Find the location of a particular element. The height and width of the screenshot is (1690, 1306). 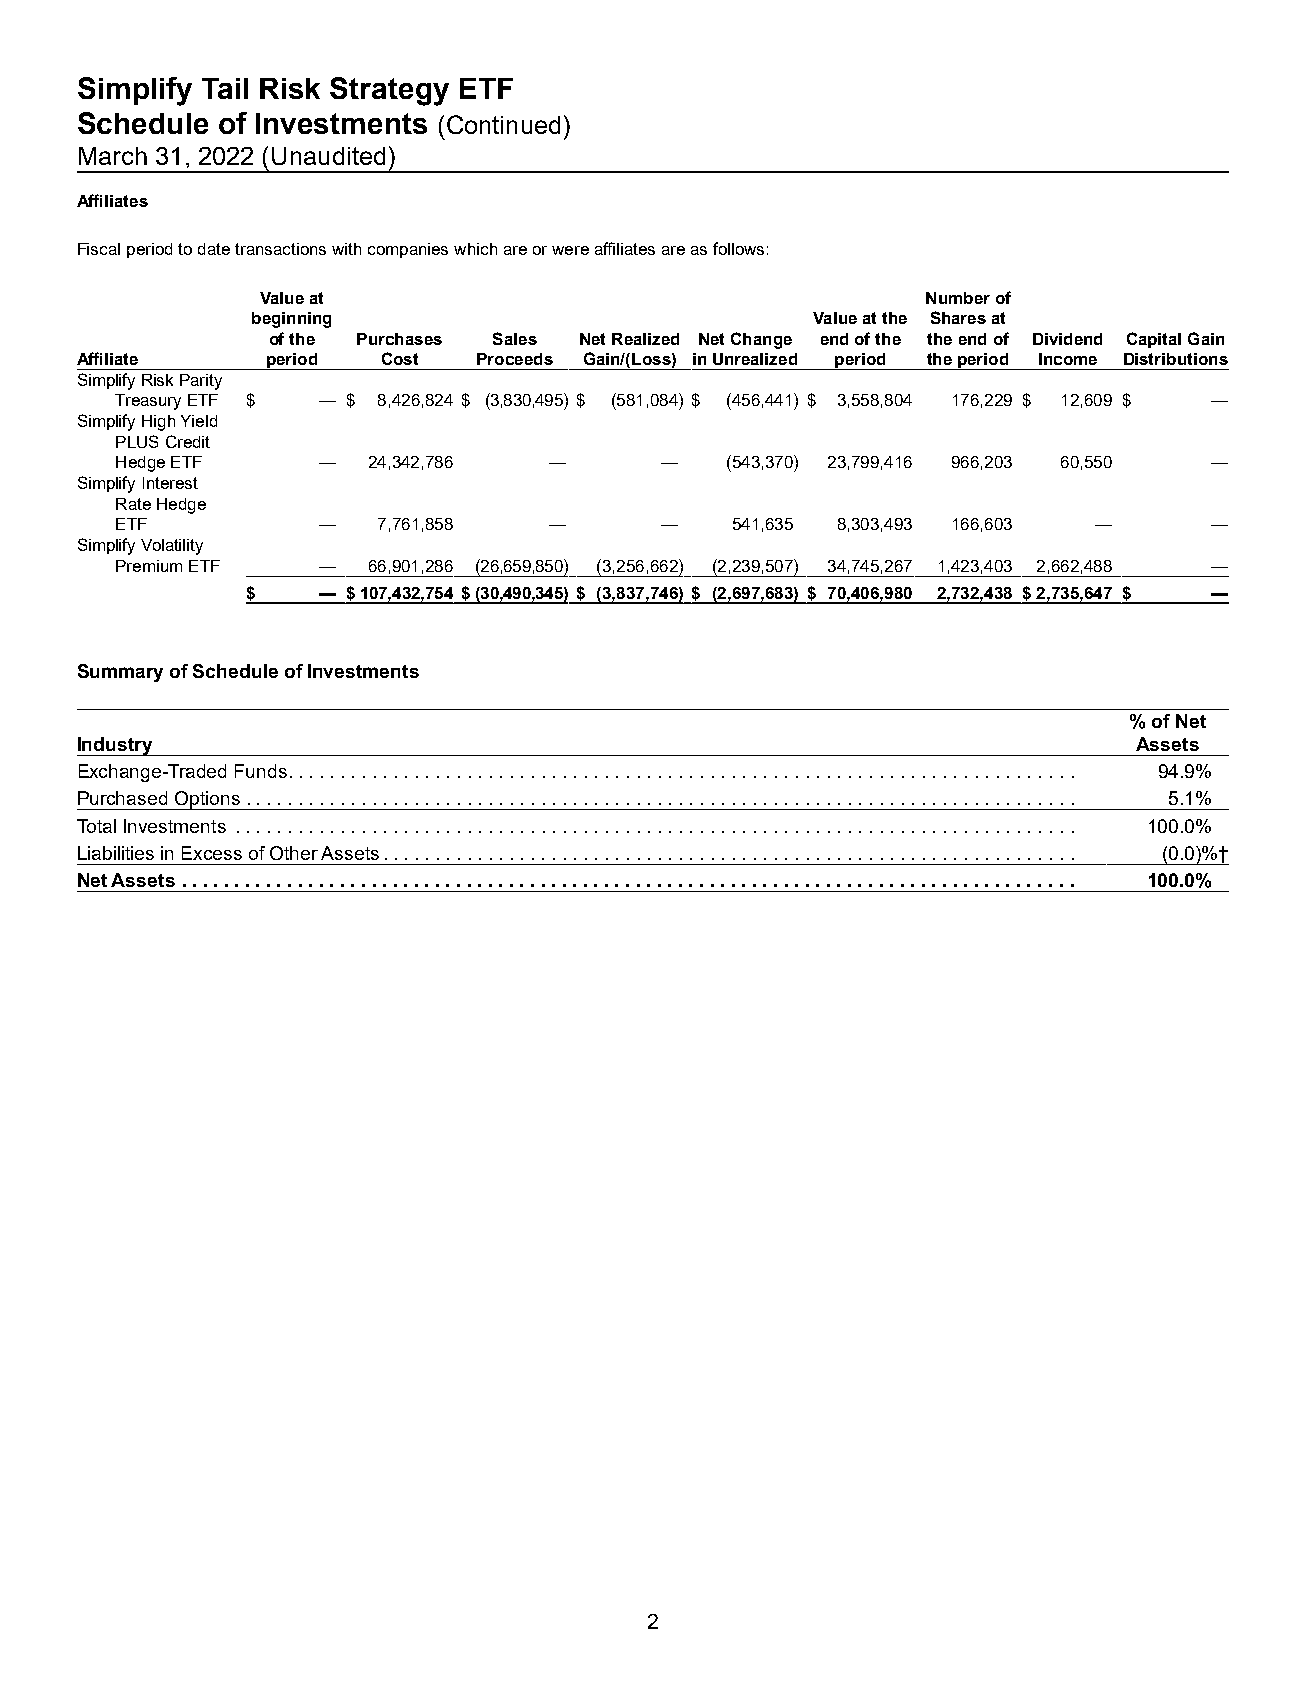

Volatility is located at coordinates (172, 547).
